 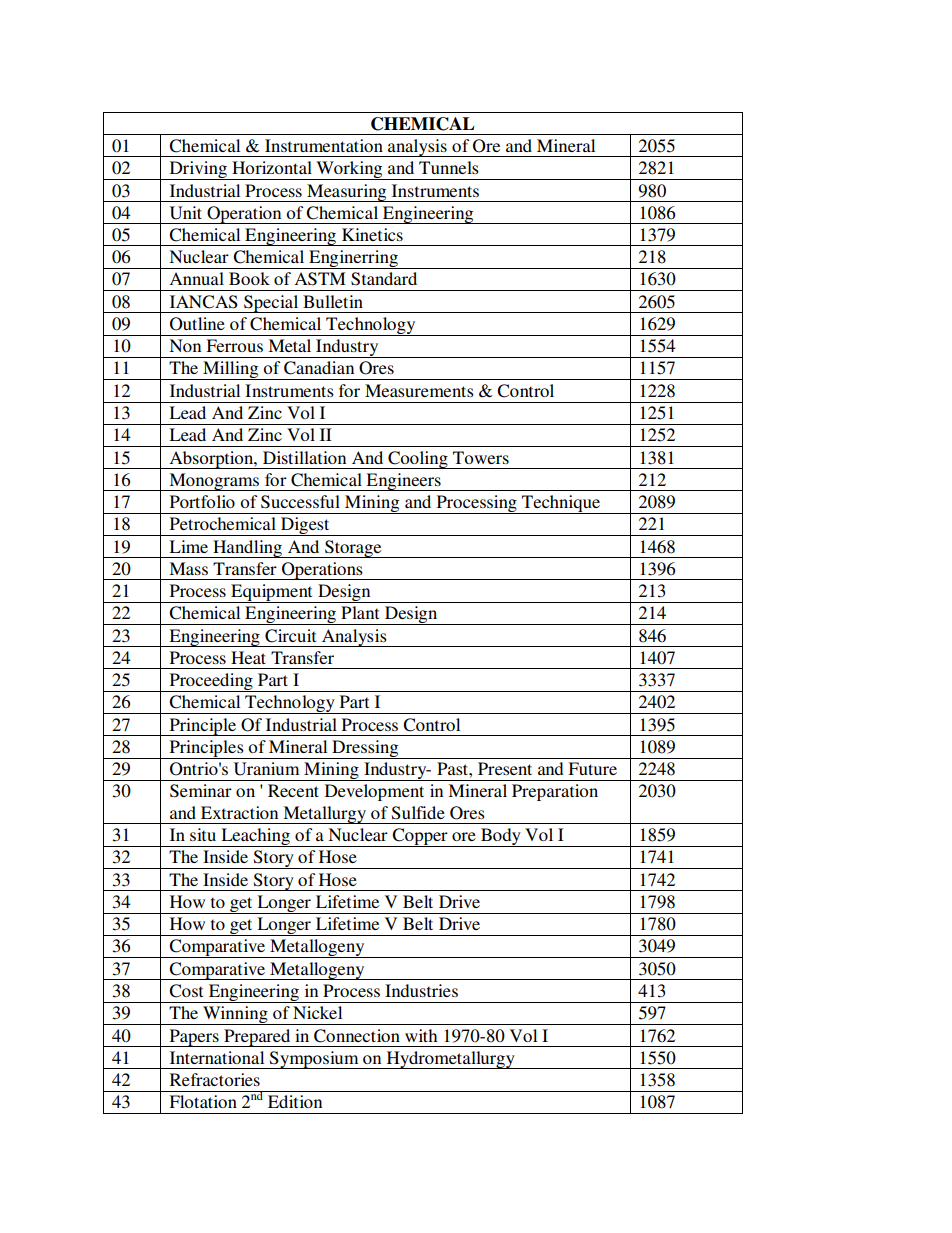 I want to click on Heat, so click(x=248, y=657).
